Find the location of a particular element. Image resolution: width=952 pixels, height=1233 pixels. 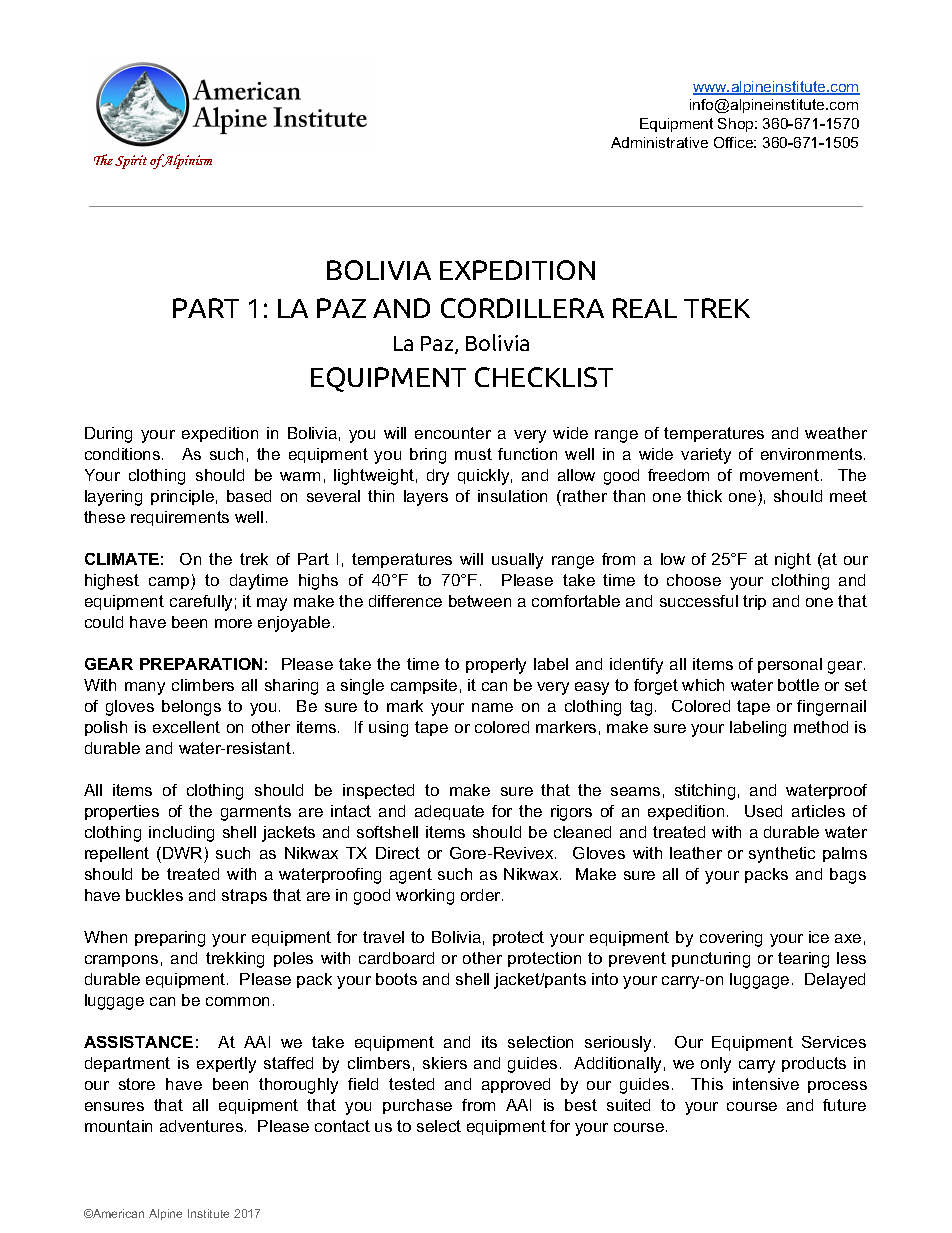

REAL is located at coordinates (645, 308).
